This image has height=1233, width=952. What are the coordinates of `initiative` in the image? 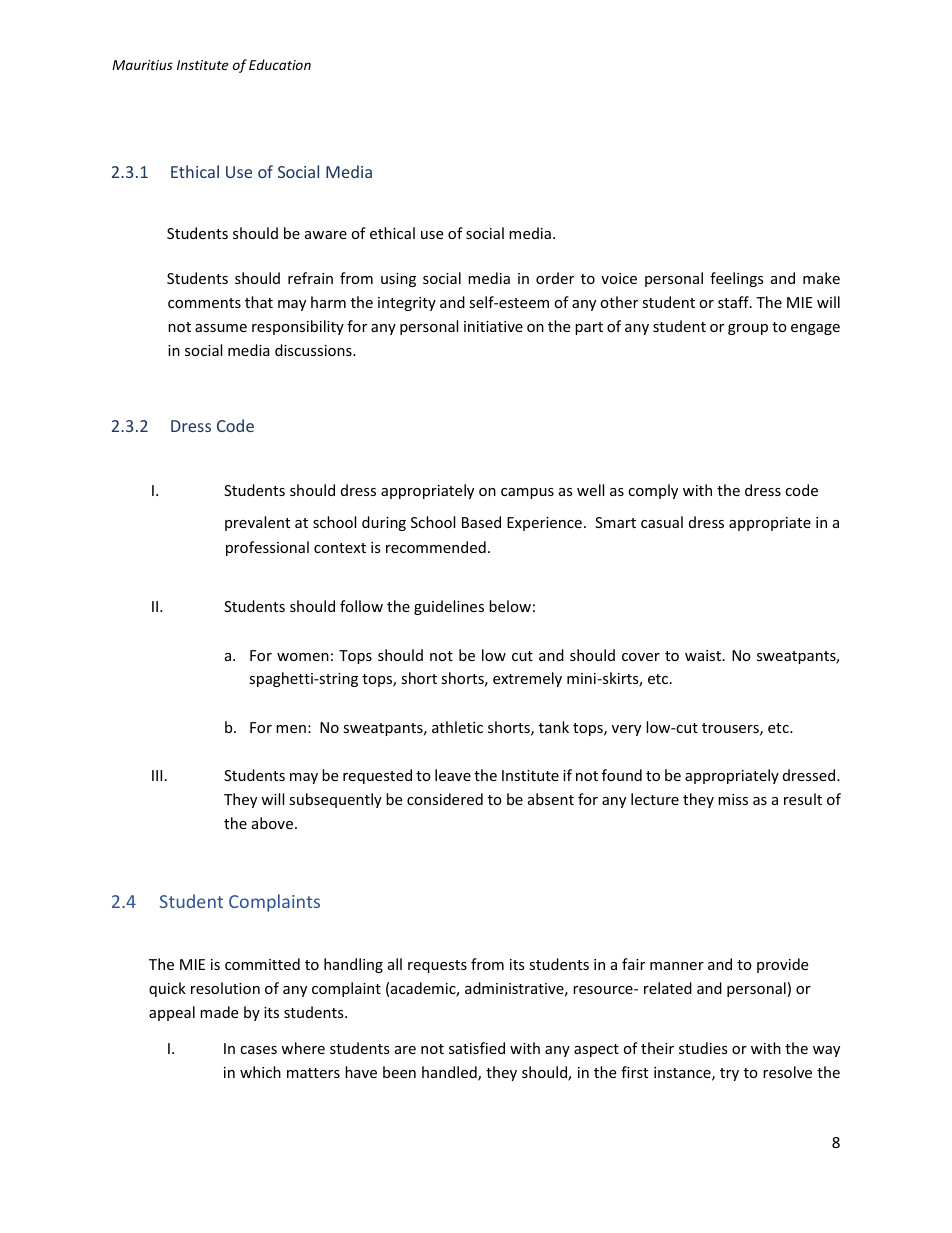 It's located at (493, 326).
